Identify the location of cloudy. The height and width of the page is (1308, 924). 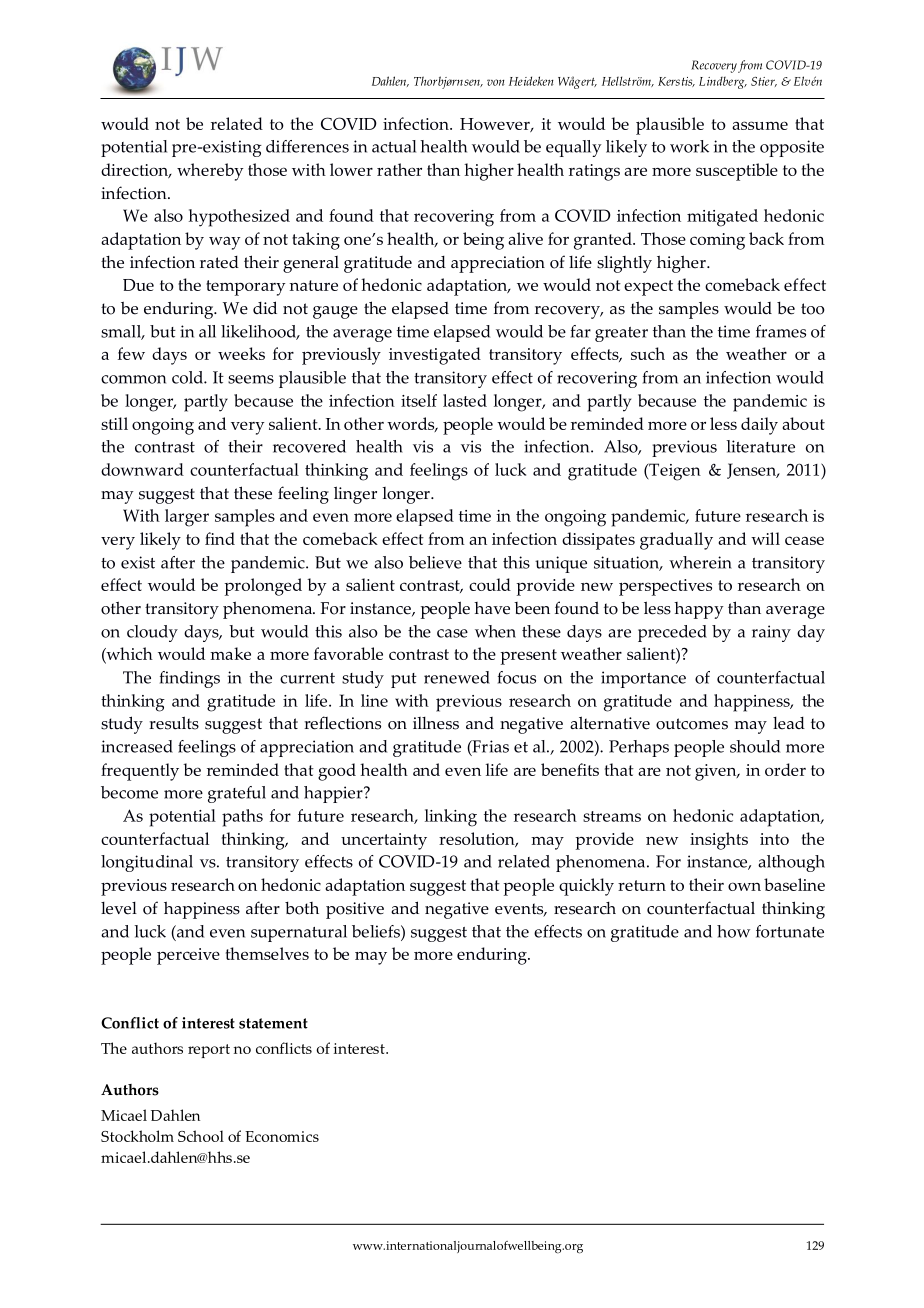
(152, 633).
